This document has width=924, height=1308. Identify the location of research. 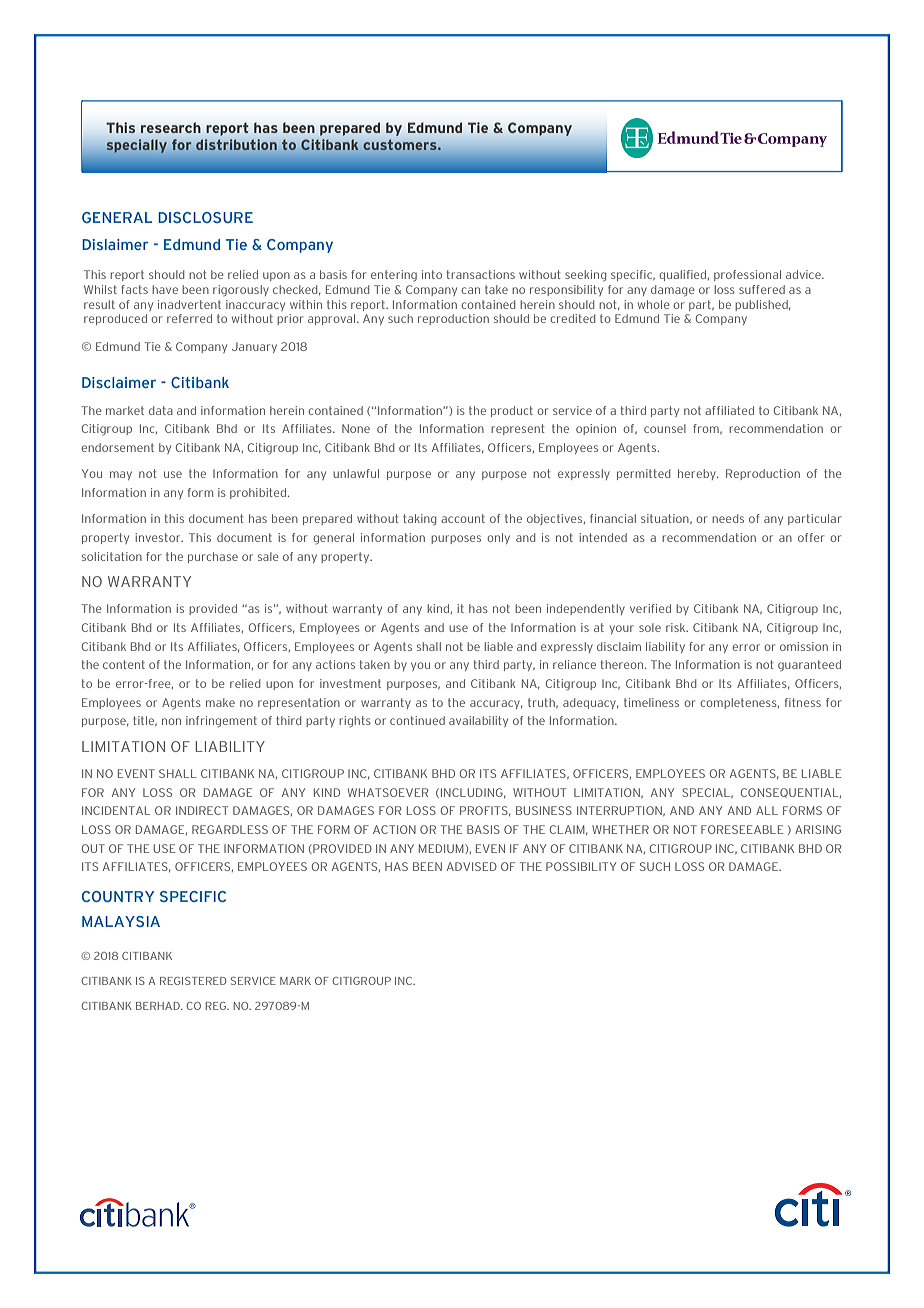
(171, 127).
